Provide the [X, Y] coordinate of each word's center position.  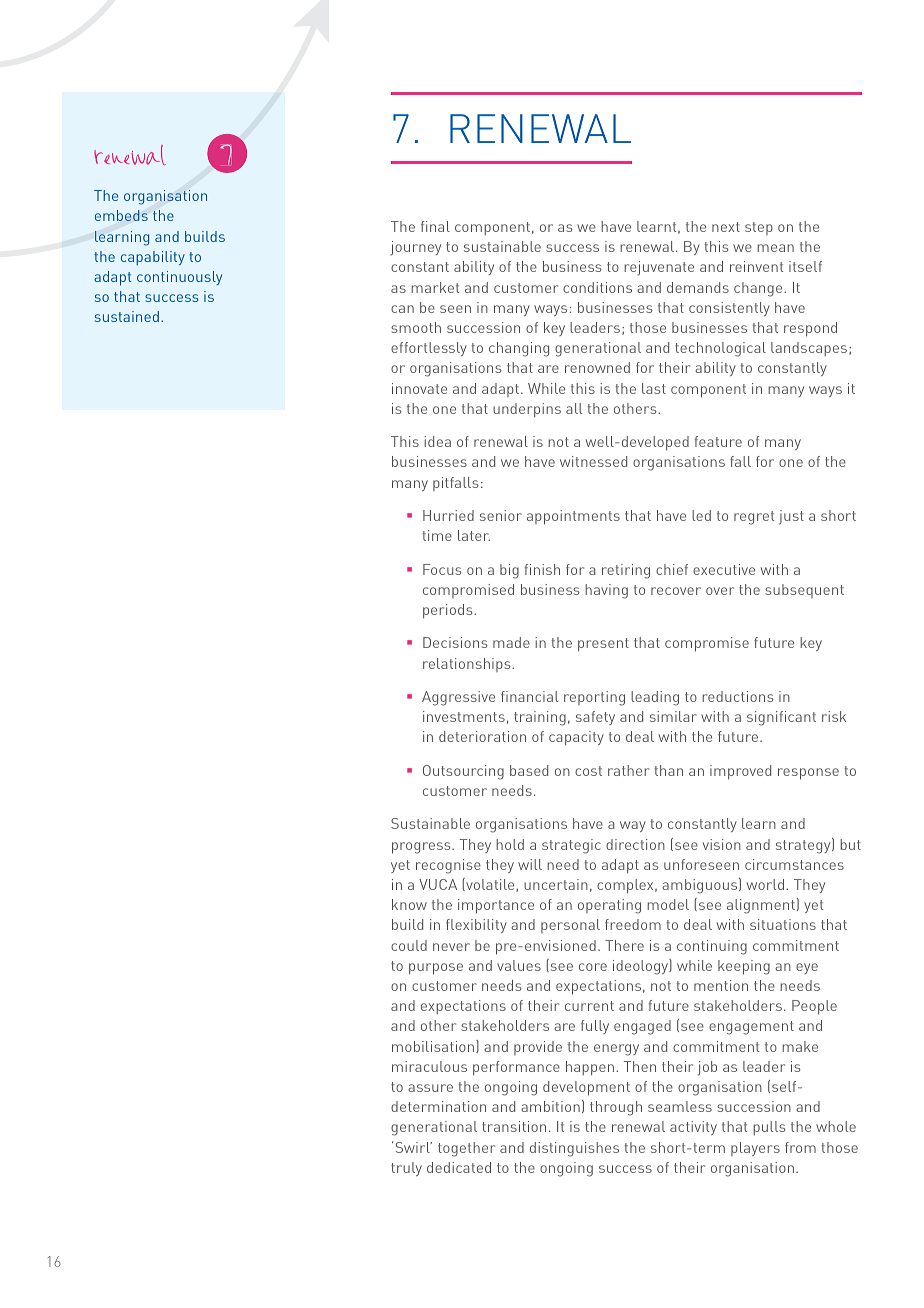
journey [415, 248]
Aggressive [458, 698]
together [466, 1149]
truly [406, 1169]
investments [464, 716]
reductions [738, 696]
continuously [179, 278]
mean [775, 248]
